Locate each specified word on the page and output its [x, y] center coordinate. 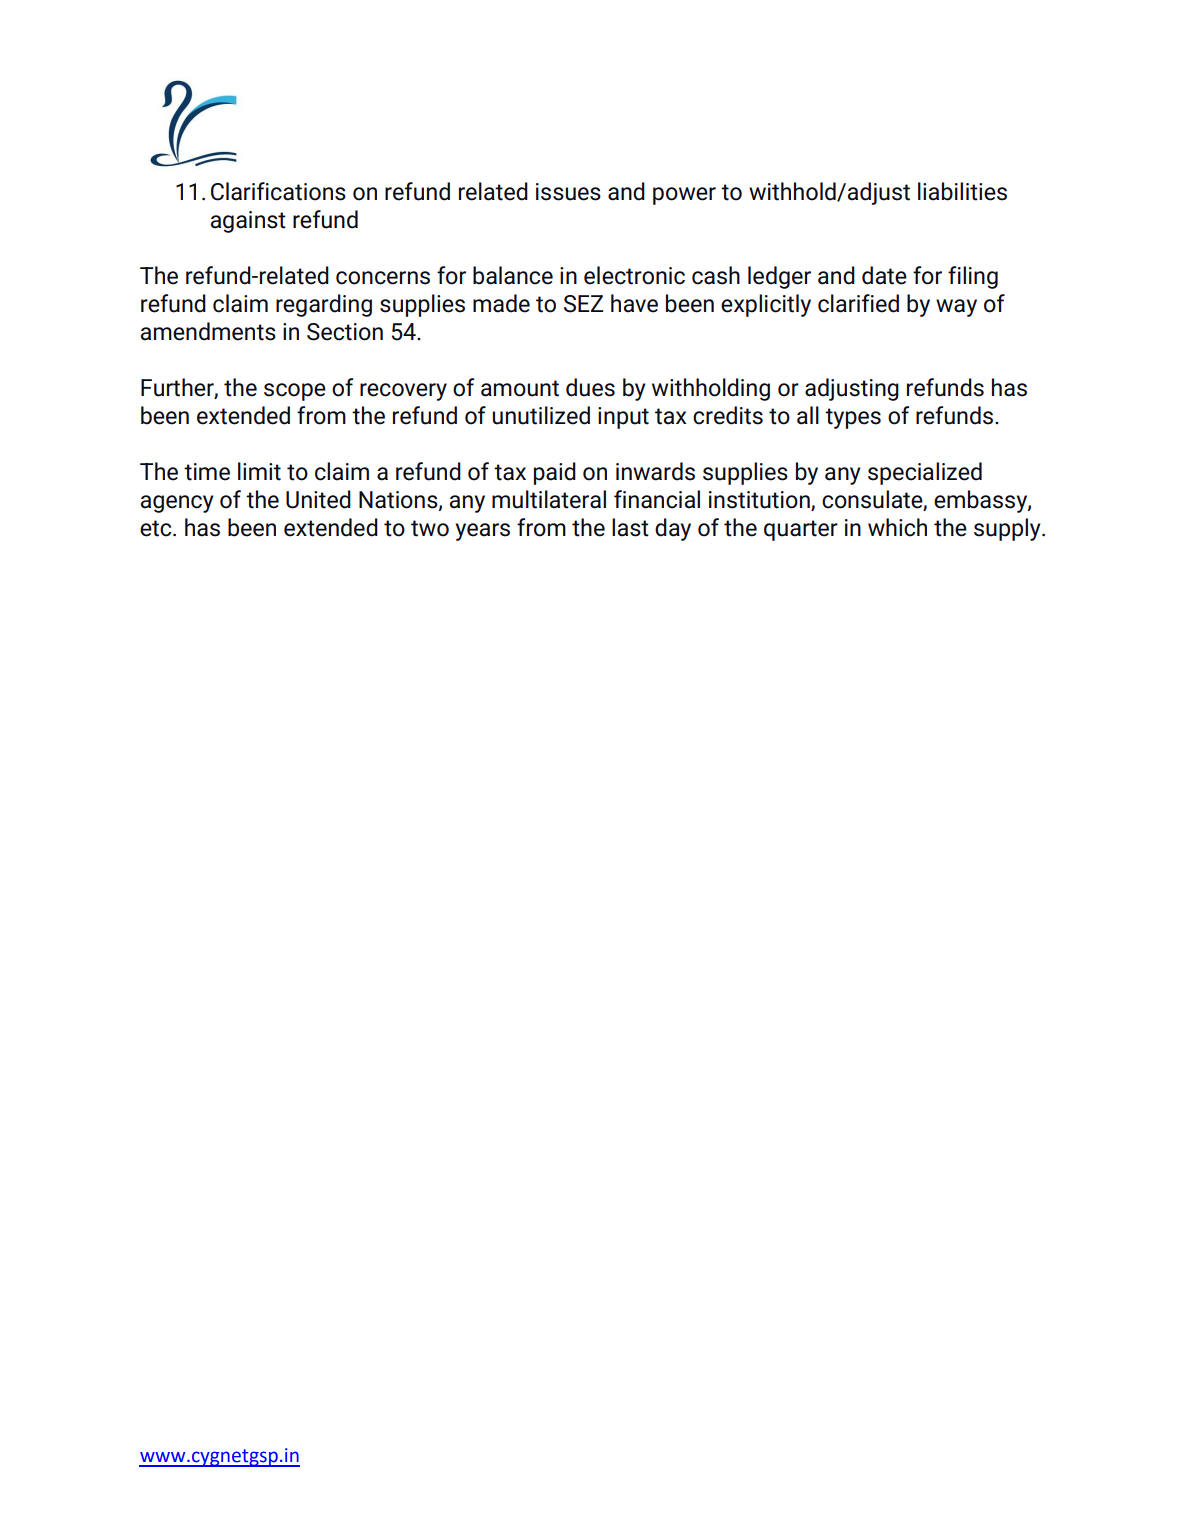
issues [568, 192]
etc [157, 528]
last [630, 527]
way [956, 308]
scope [295, 392]
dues [590, 387]
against [248, 222]
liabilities [962, 191]
